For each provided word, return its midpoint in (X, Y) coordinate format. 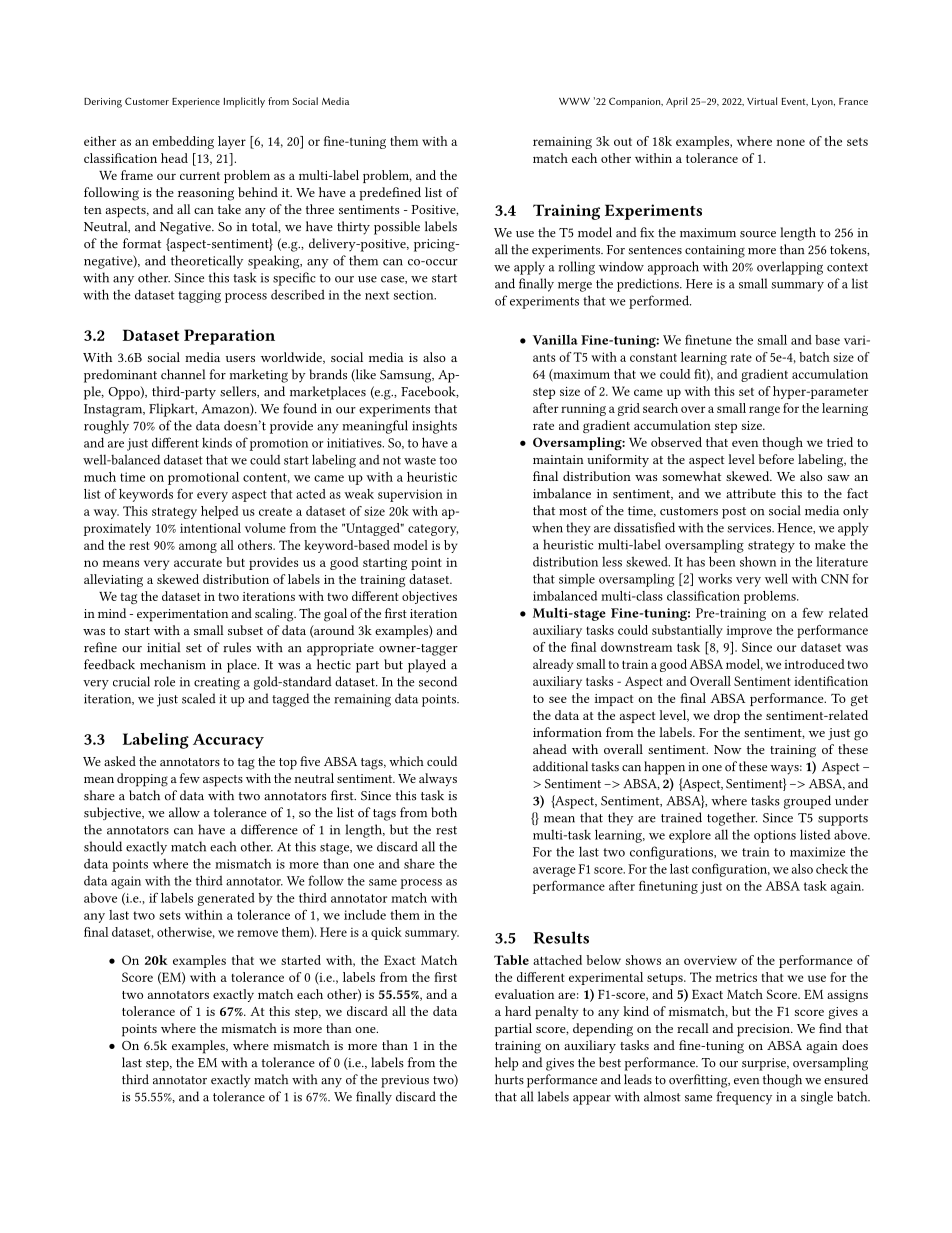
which (406, 761)
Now (727, 749)
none (790, 142)
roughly (106, 427)
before (776, 459)
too (448, 460)
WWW (574, 101)
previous (405, 1081)
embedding (183, 142)
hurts (509, 1079)
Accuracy (228, 741)
